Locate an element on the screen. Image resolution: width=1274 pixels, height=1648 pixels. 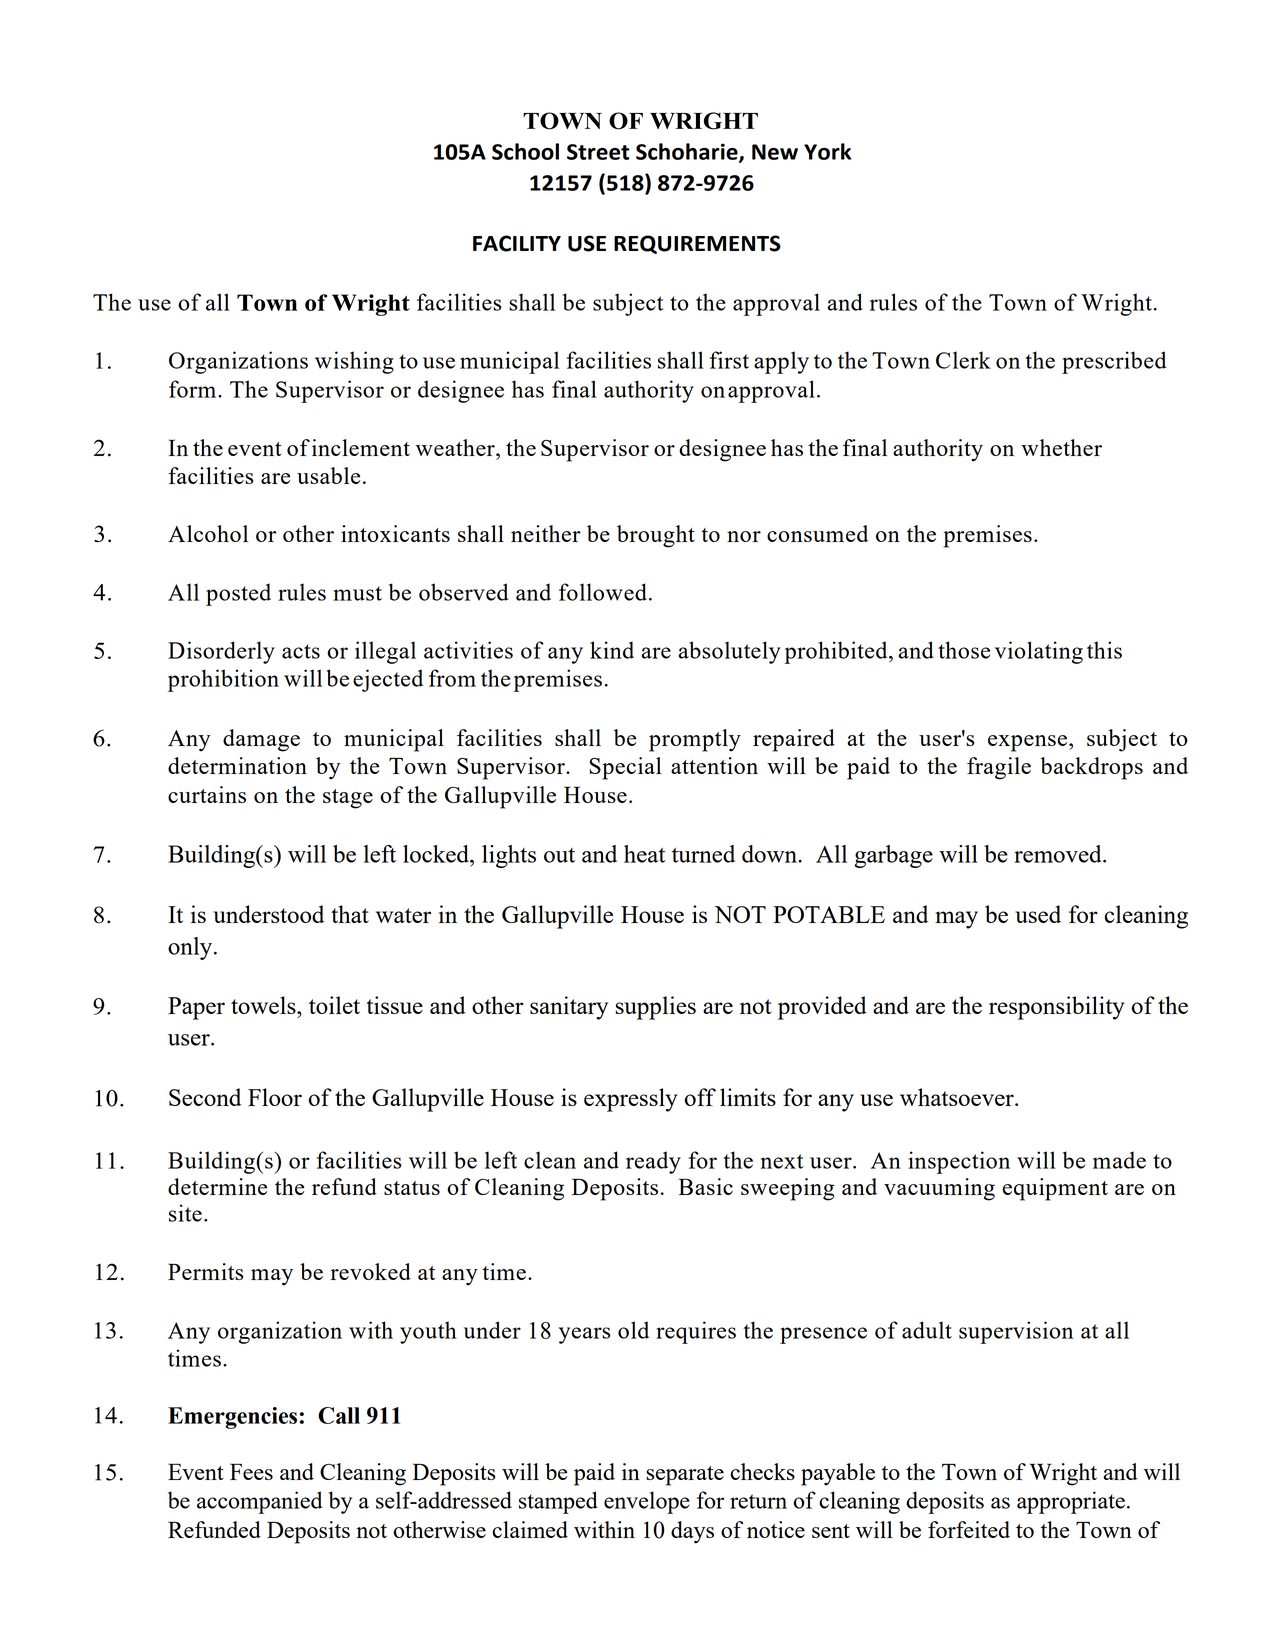
York is located at coordinates (827, 151).
